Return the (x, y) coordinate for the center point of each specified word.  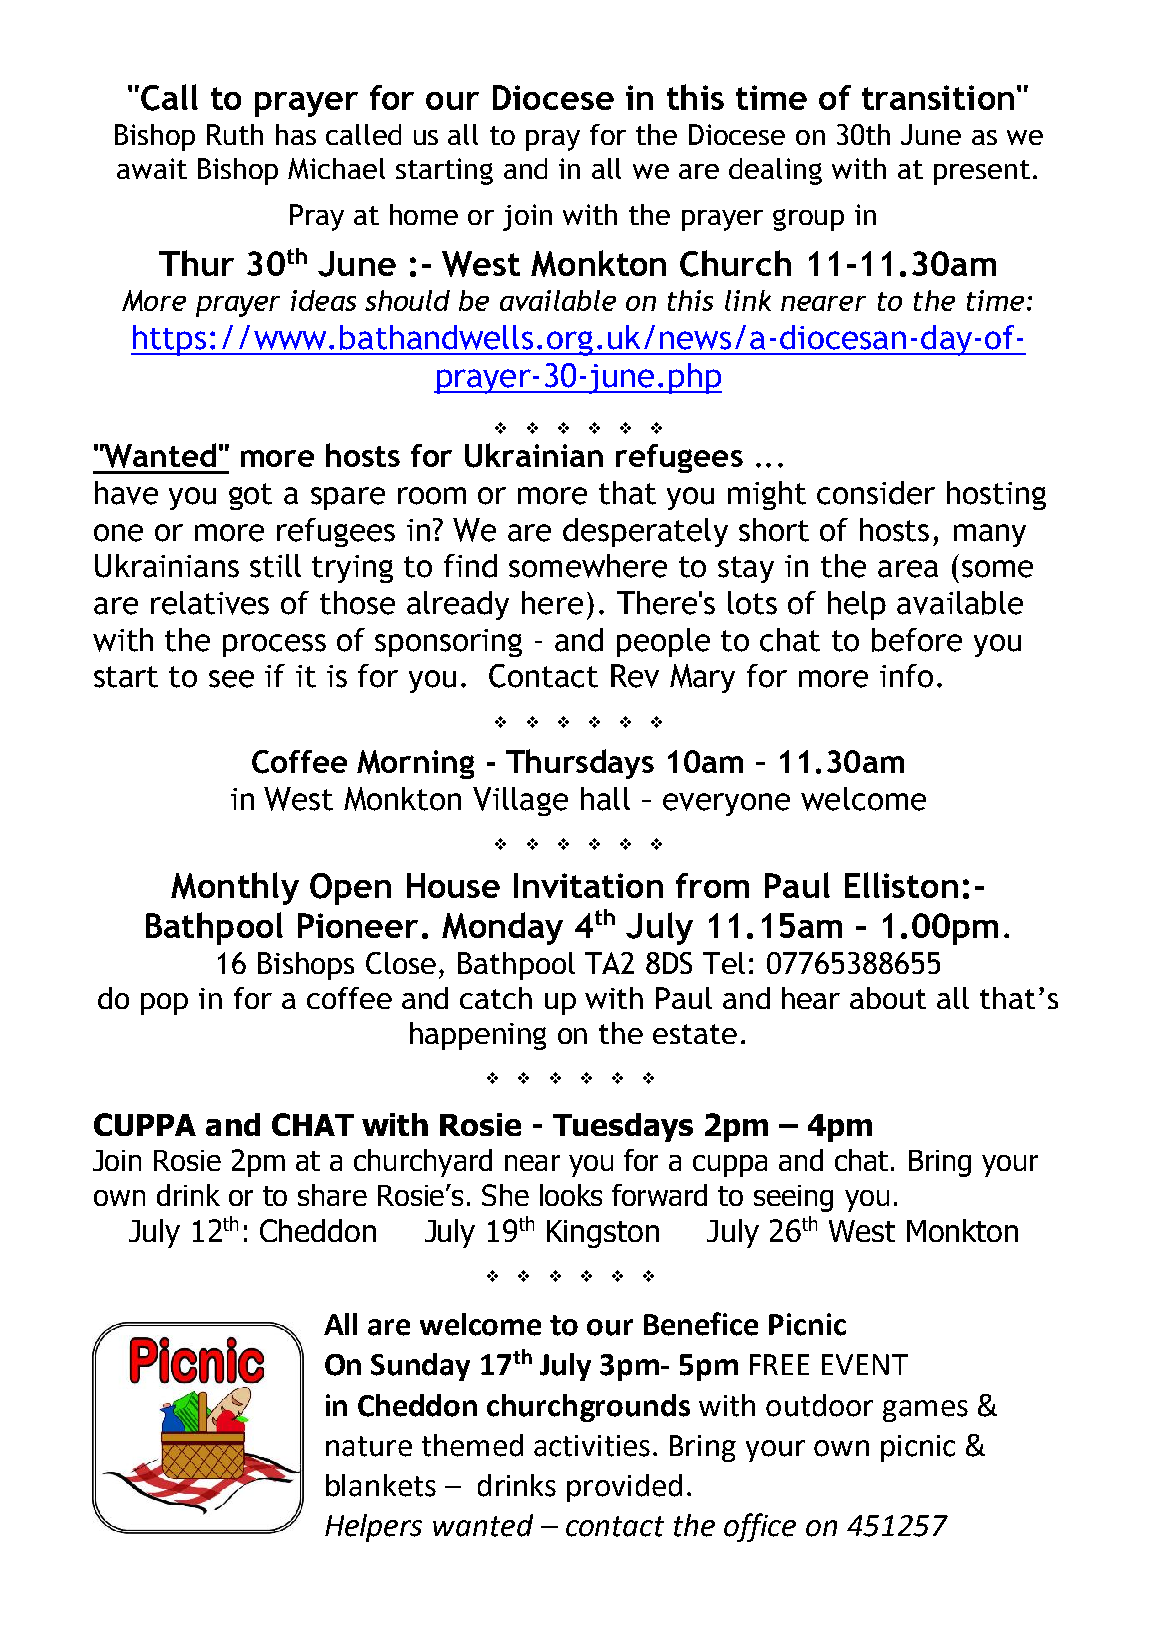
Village (520, 801)
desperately (645, 532)
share (332, 1195)
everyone (726, 804)
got (250, 496)
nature (369, 1446)
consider (876, 493)
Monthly (235, 888)
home (424, 214)
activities (592, 1446)
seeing (793, 1198)
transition (938, 97)
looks (571, 1195)
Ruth (235, 134)
